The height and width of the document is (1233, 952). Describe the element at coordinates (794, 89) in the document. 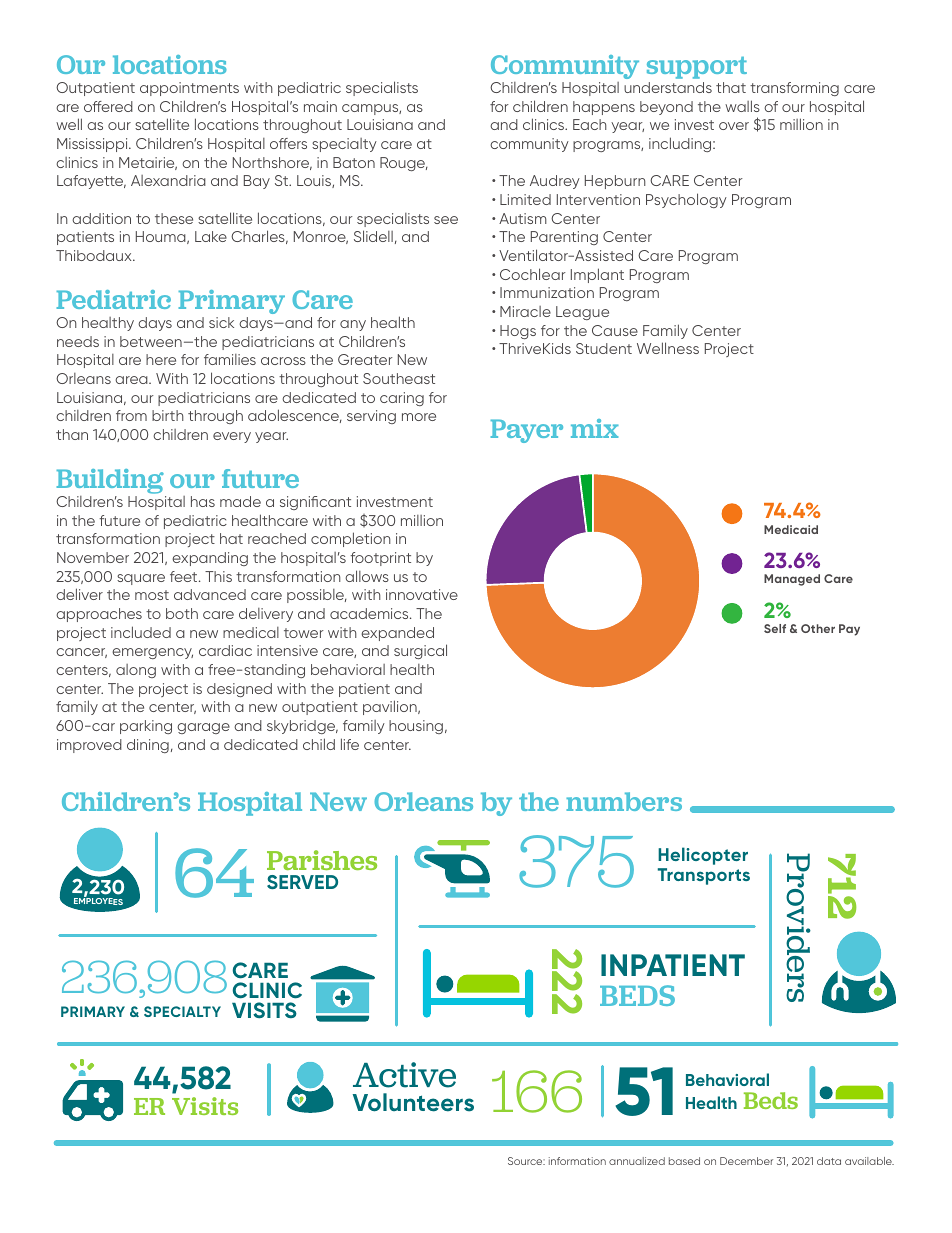

I see `transforming` at that location.
